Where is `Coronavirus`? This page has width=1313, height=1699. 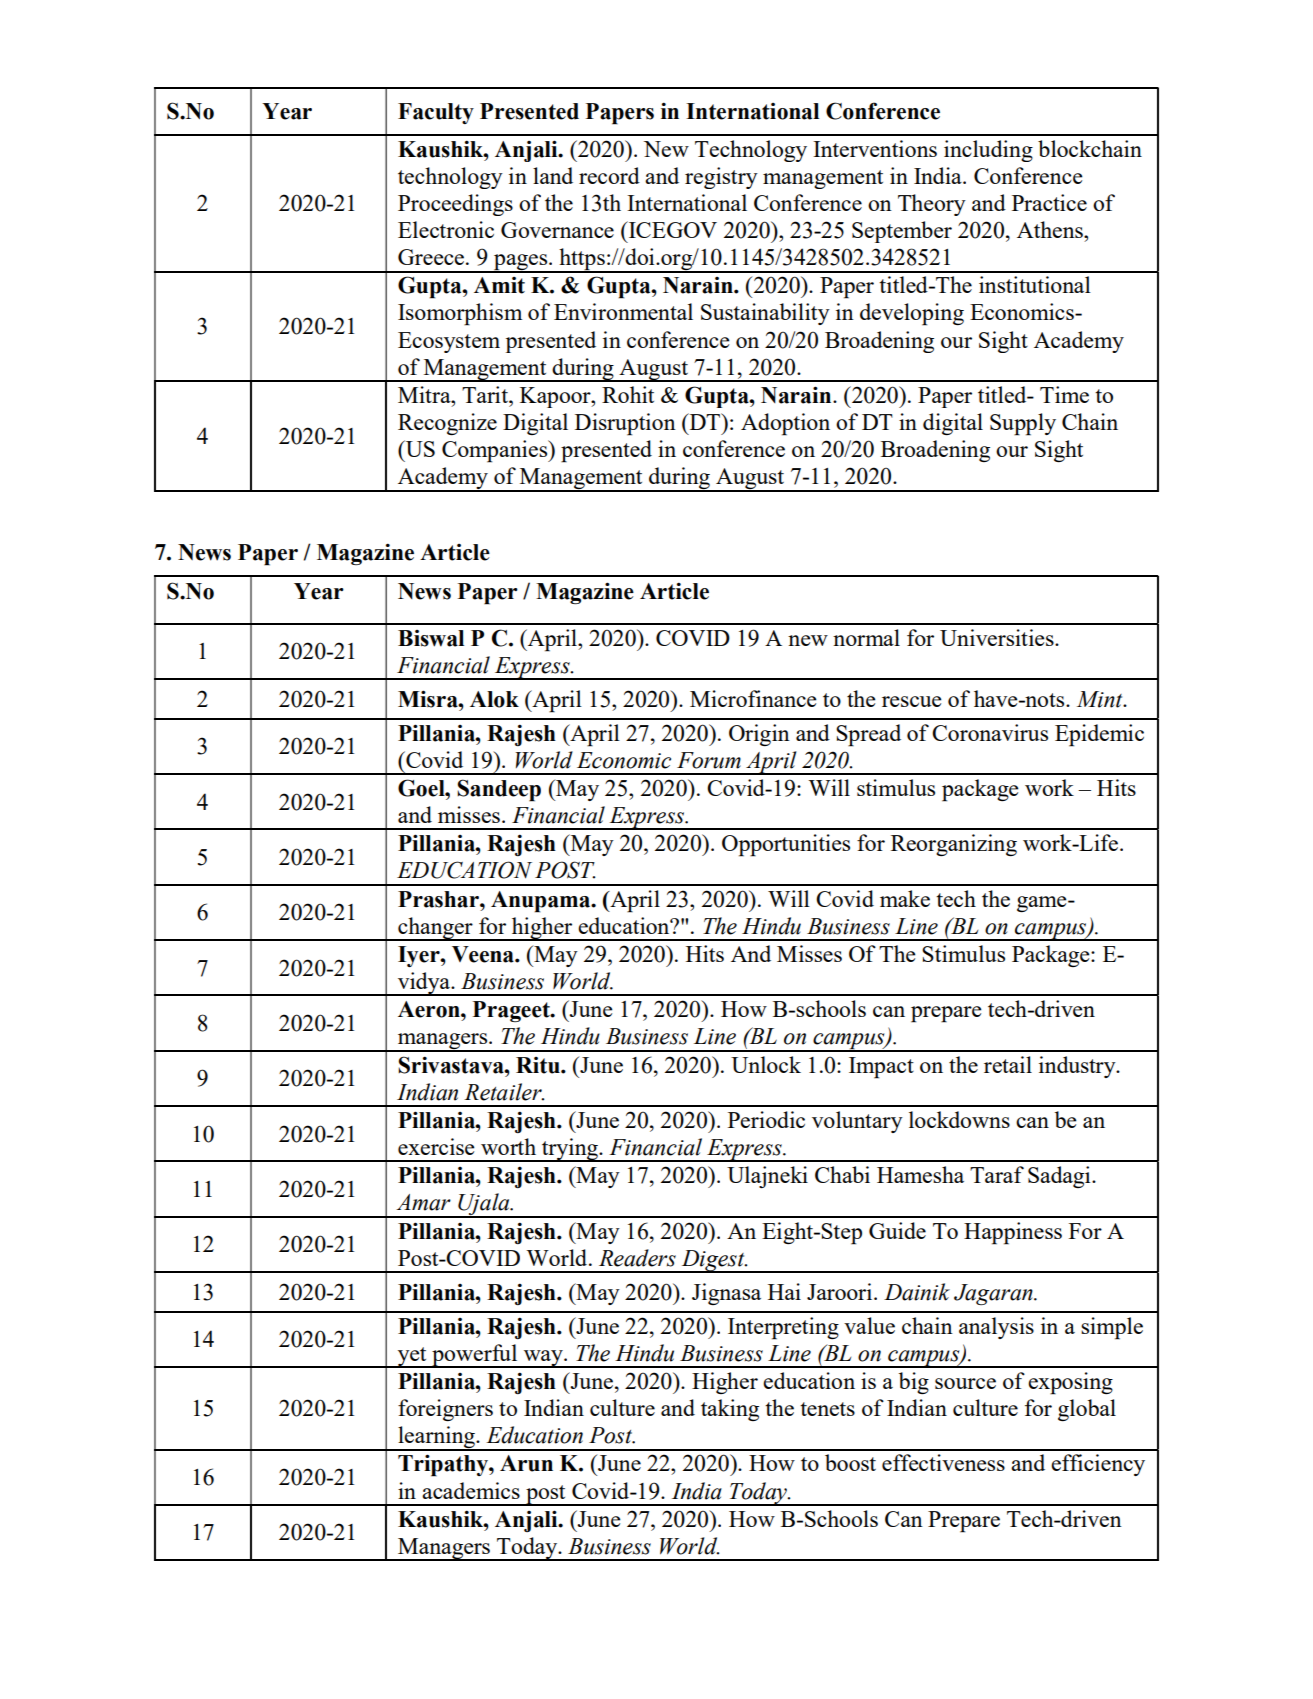
Coronavirus is located at coordinates (990, 732).
